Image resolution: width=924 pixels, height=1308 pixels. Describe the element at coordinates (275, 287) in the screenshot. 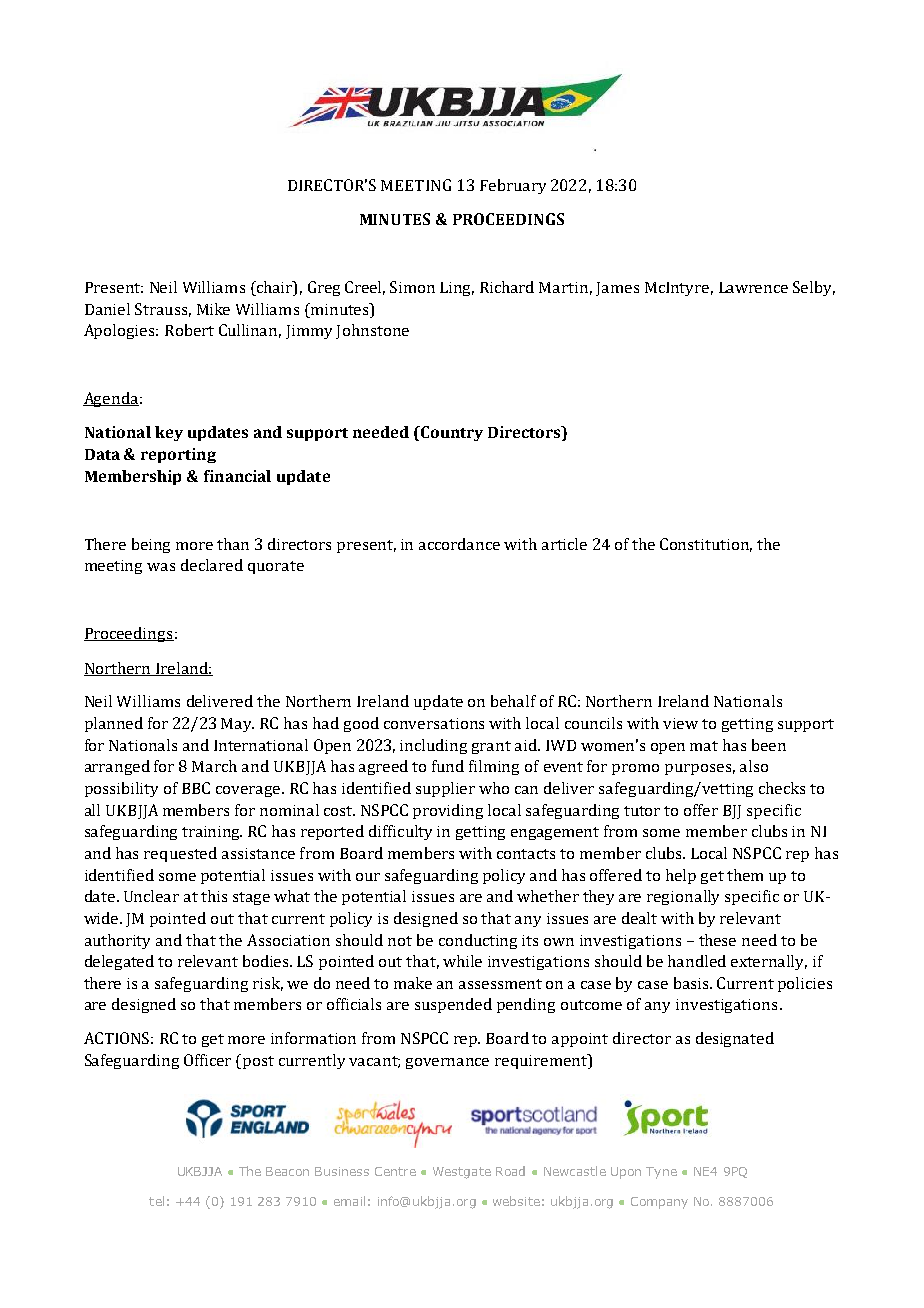

I see `chair` at that location.
